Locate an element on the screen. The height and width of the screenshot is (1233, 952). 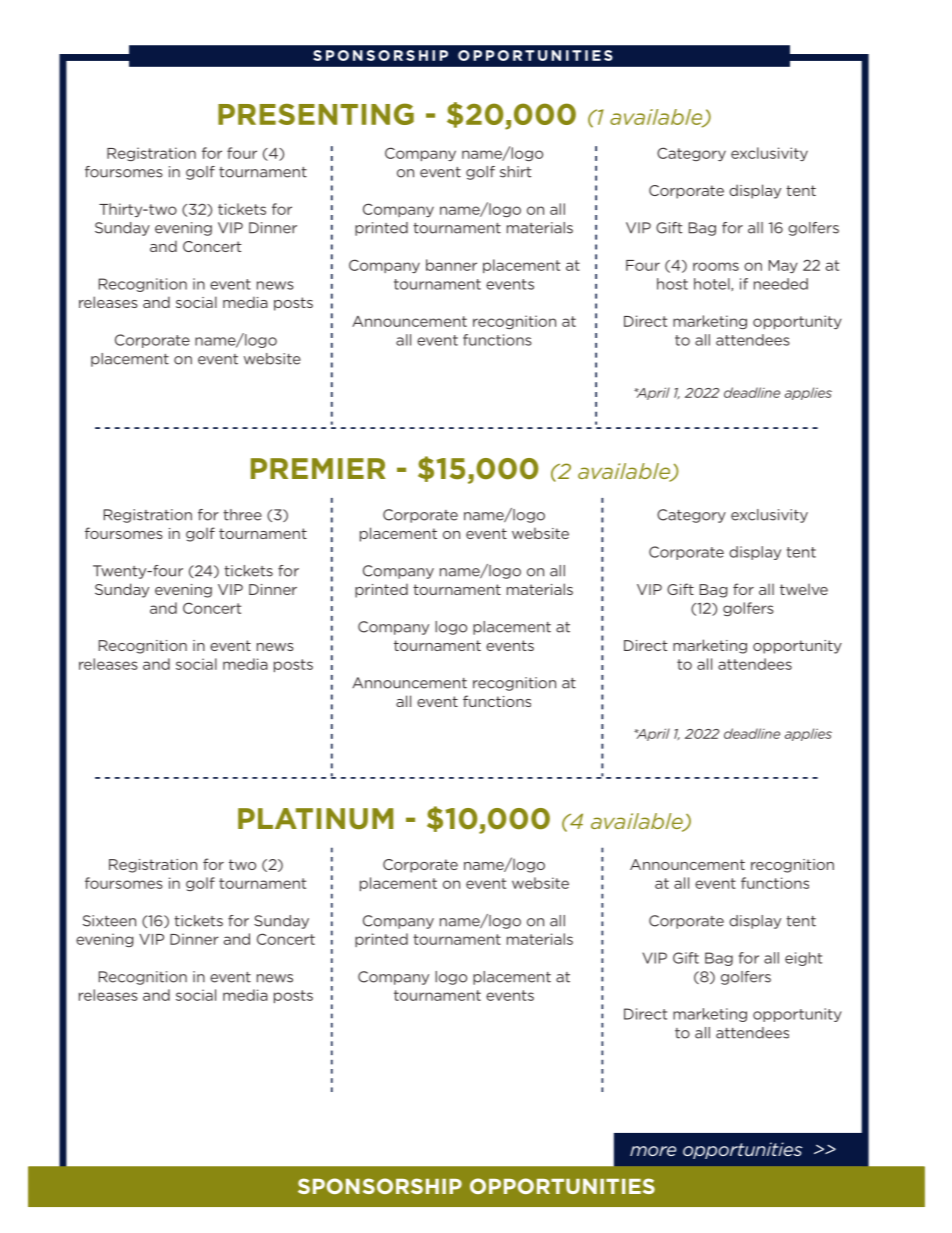
host is located at coordinates (672, 284).
